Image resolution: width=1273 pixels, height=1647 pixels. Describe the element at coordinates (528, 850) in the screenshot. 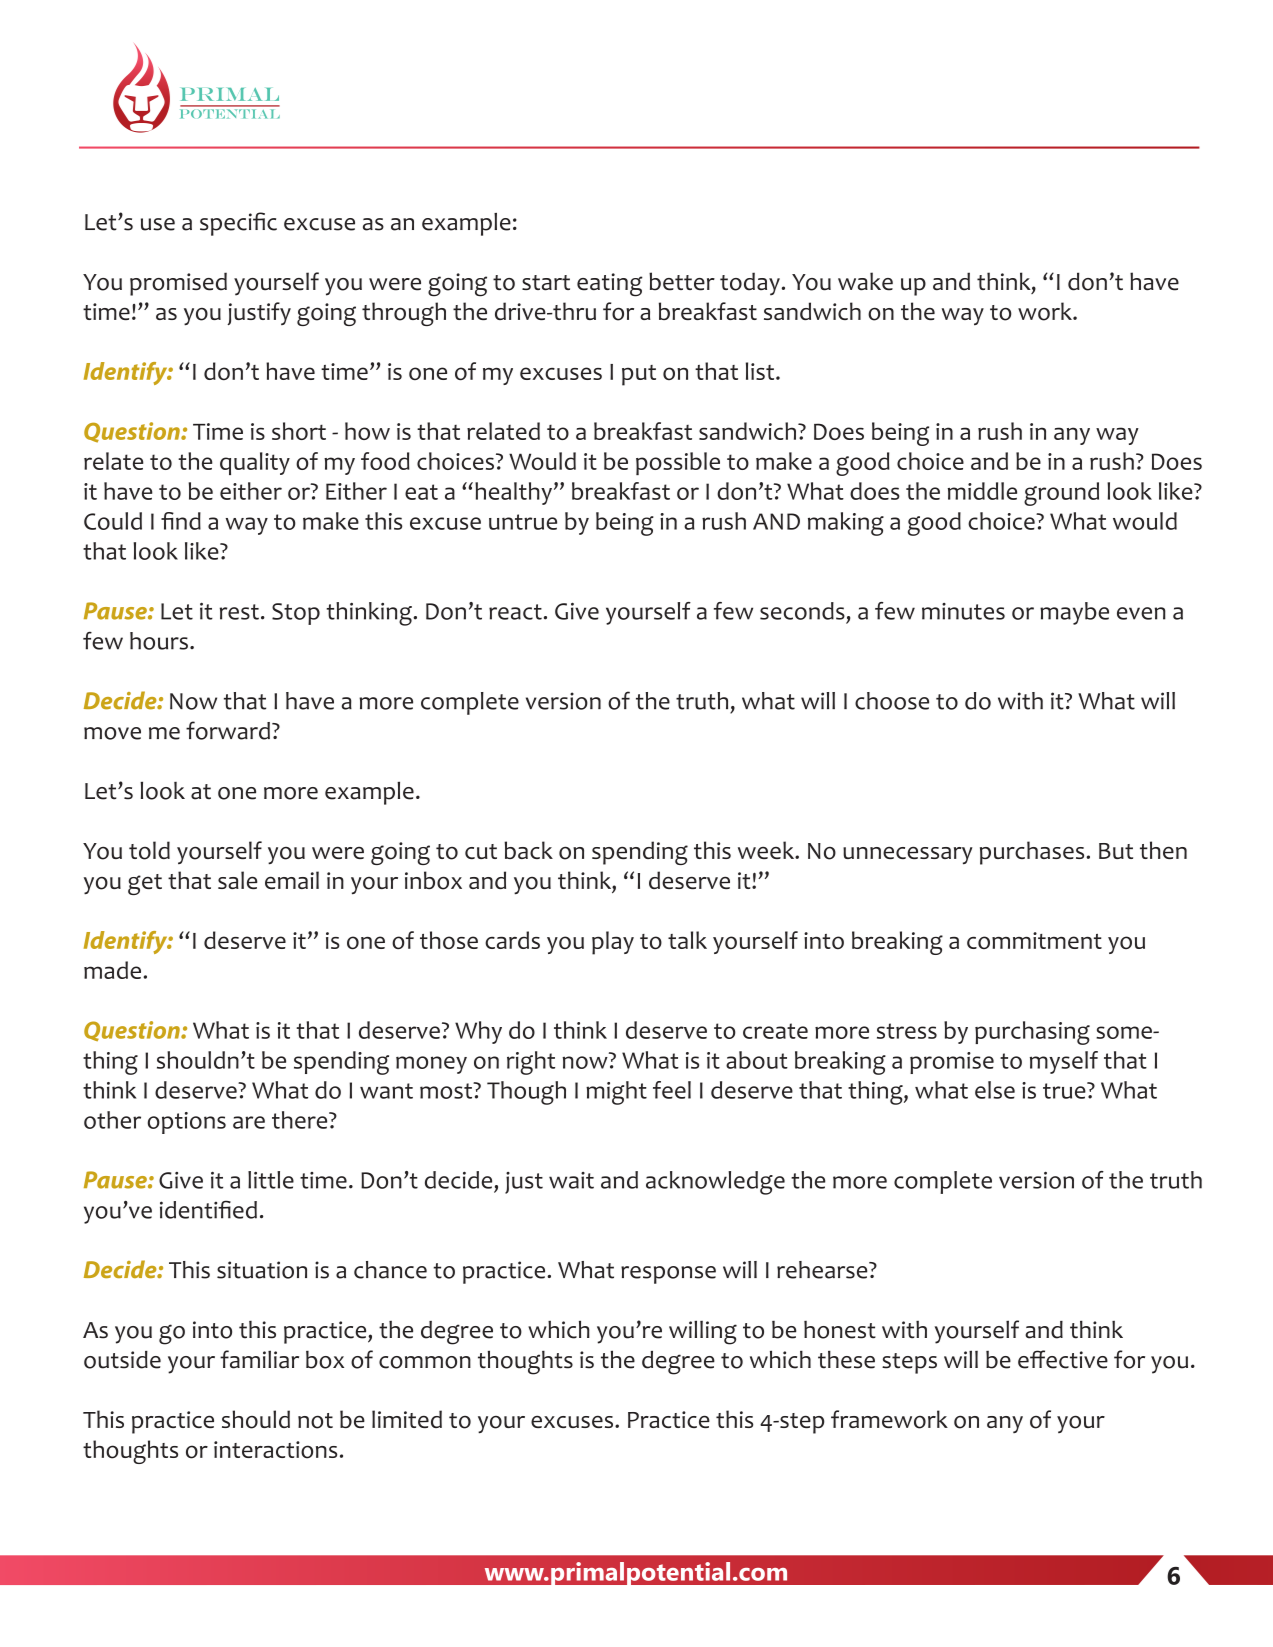

I see `back` at that location.
